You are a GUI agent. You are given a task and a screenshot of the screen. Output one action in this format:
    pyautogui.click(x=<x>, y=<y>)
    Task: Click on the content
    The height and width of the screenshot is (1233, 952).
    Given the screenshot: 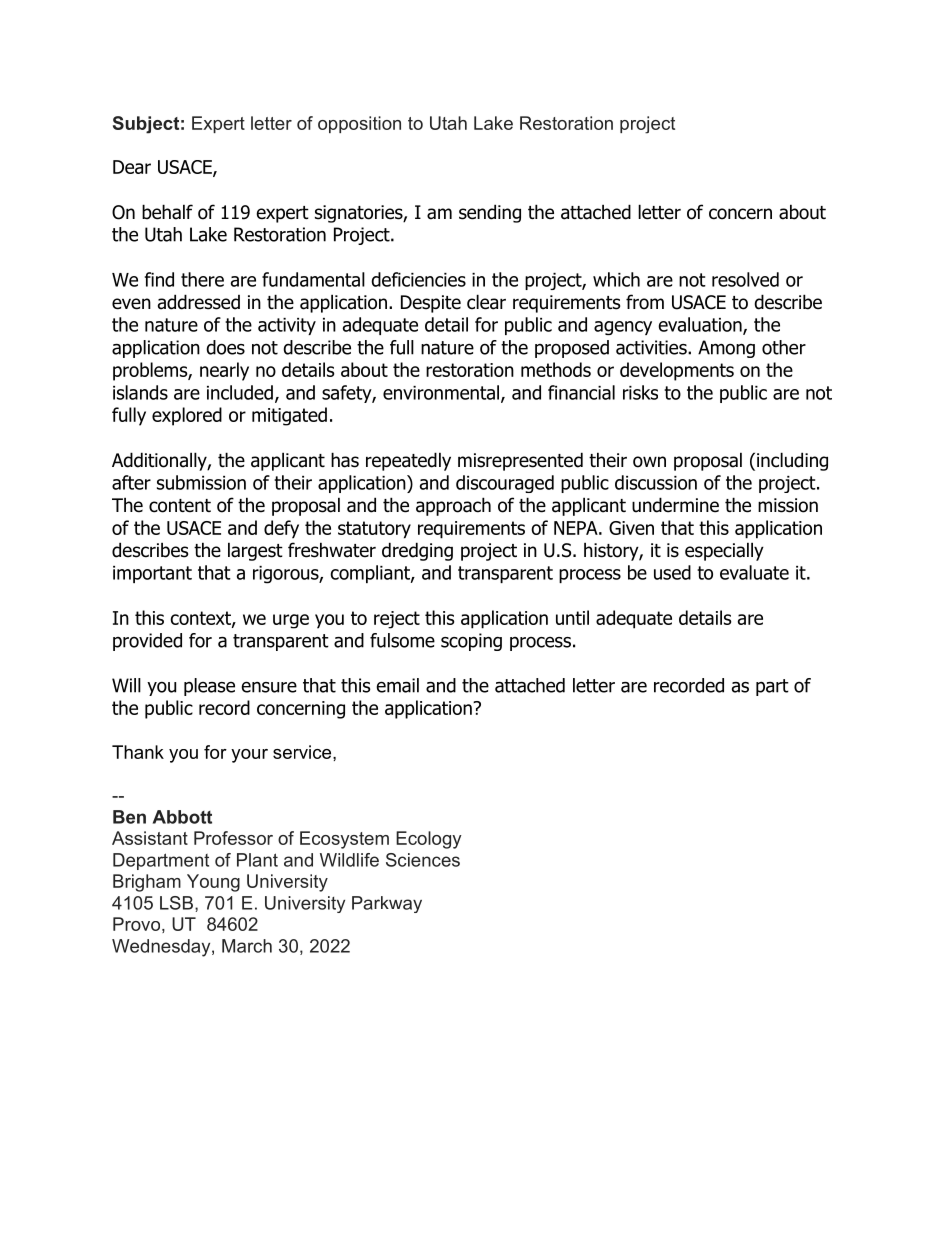 What is the action you would take?
    pyautogui.click(x=180, y=506)
